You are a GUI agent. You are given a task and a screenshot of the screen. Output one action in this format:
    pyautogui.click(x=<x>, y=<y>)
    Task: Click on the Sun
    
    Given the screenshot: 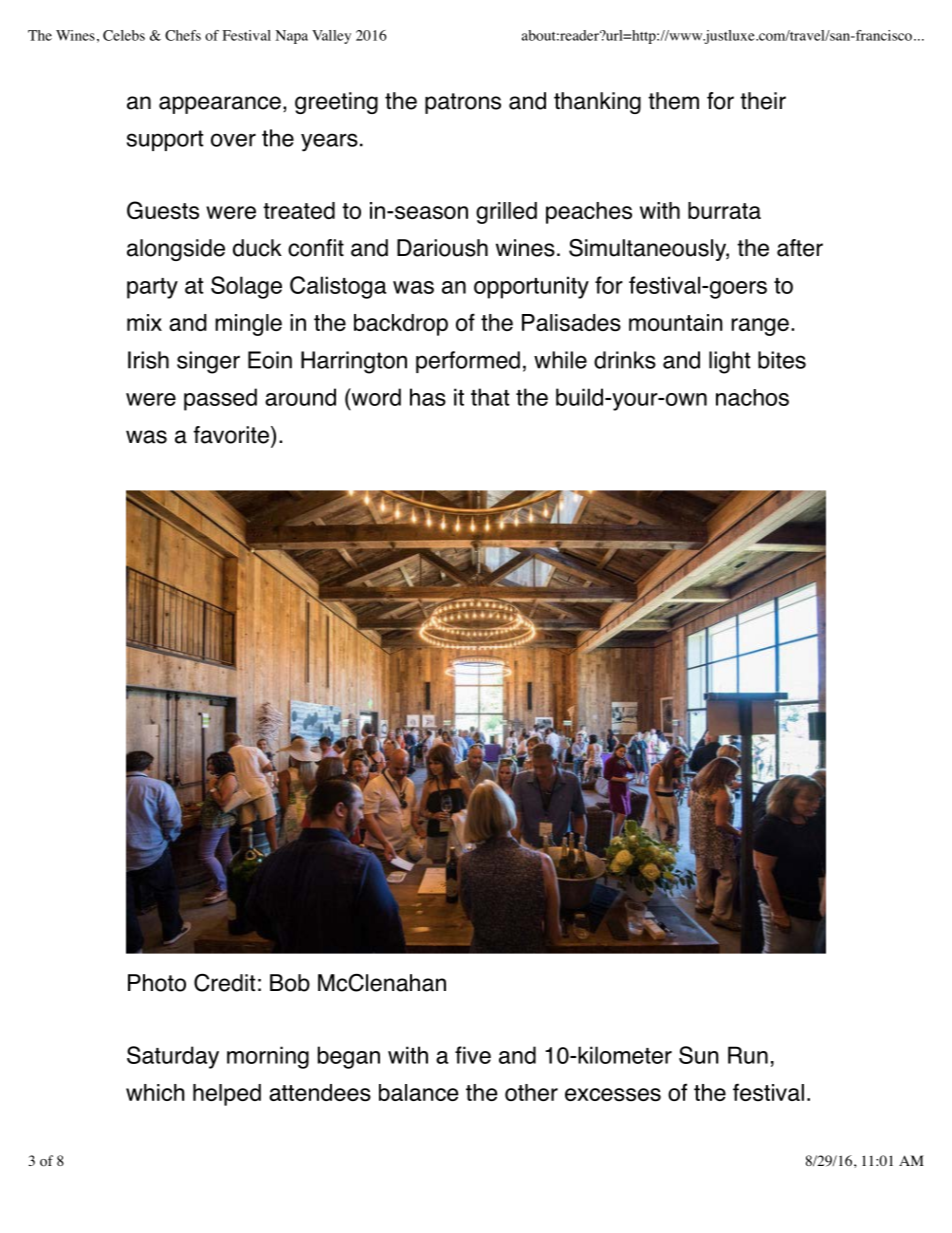 What is the action you would take?
    pyautogui.click(x=699, y=1055)
